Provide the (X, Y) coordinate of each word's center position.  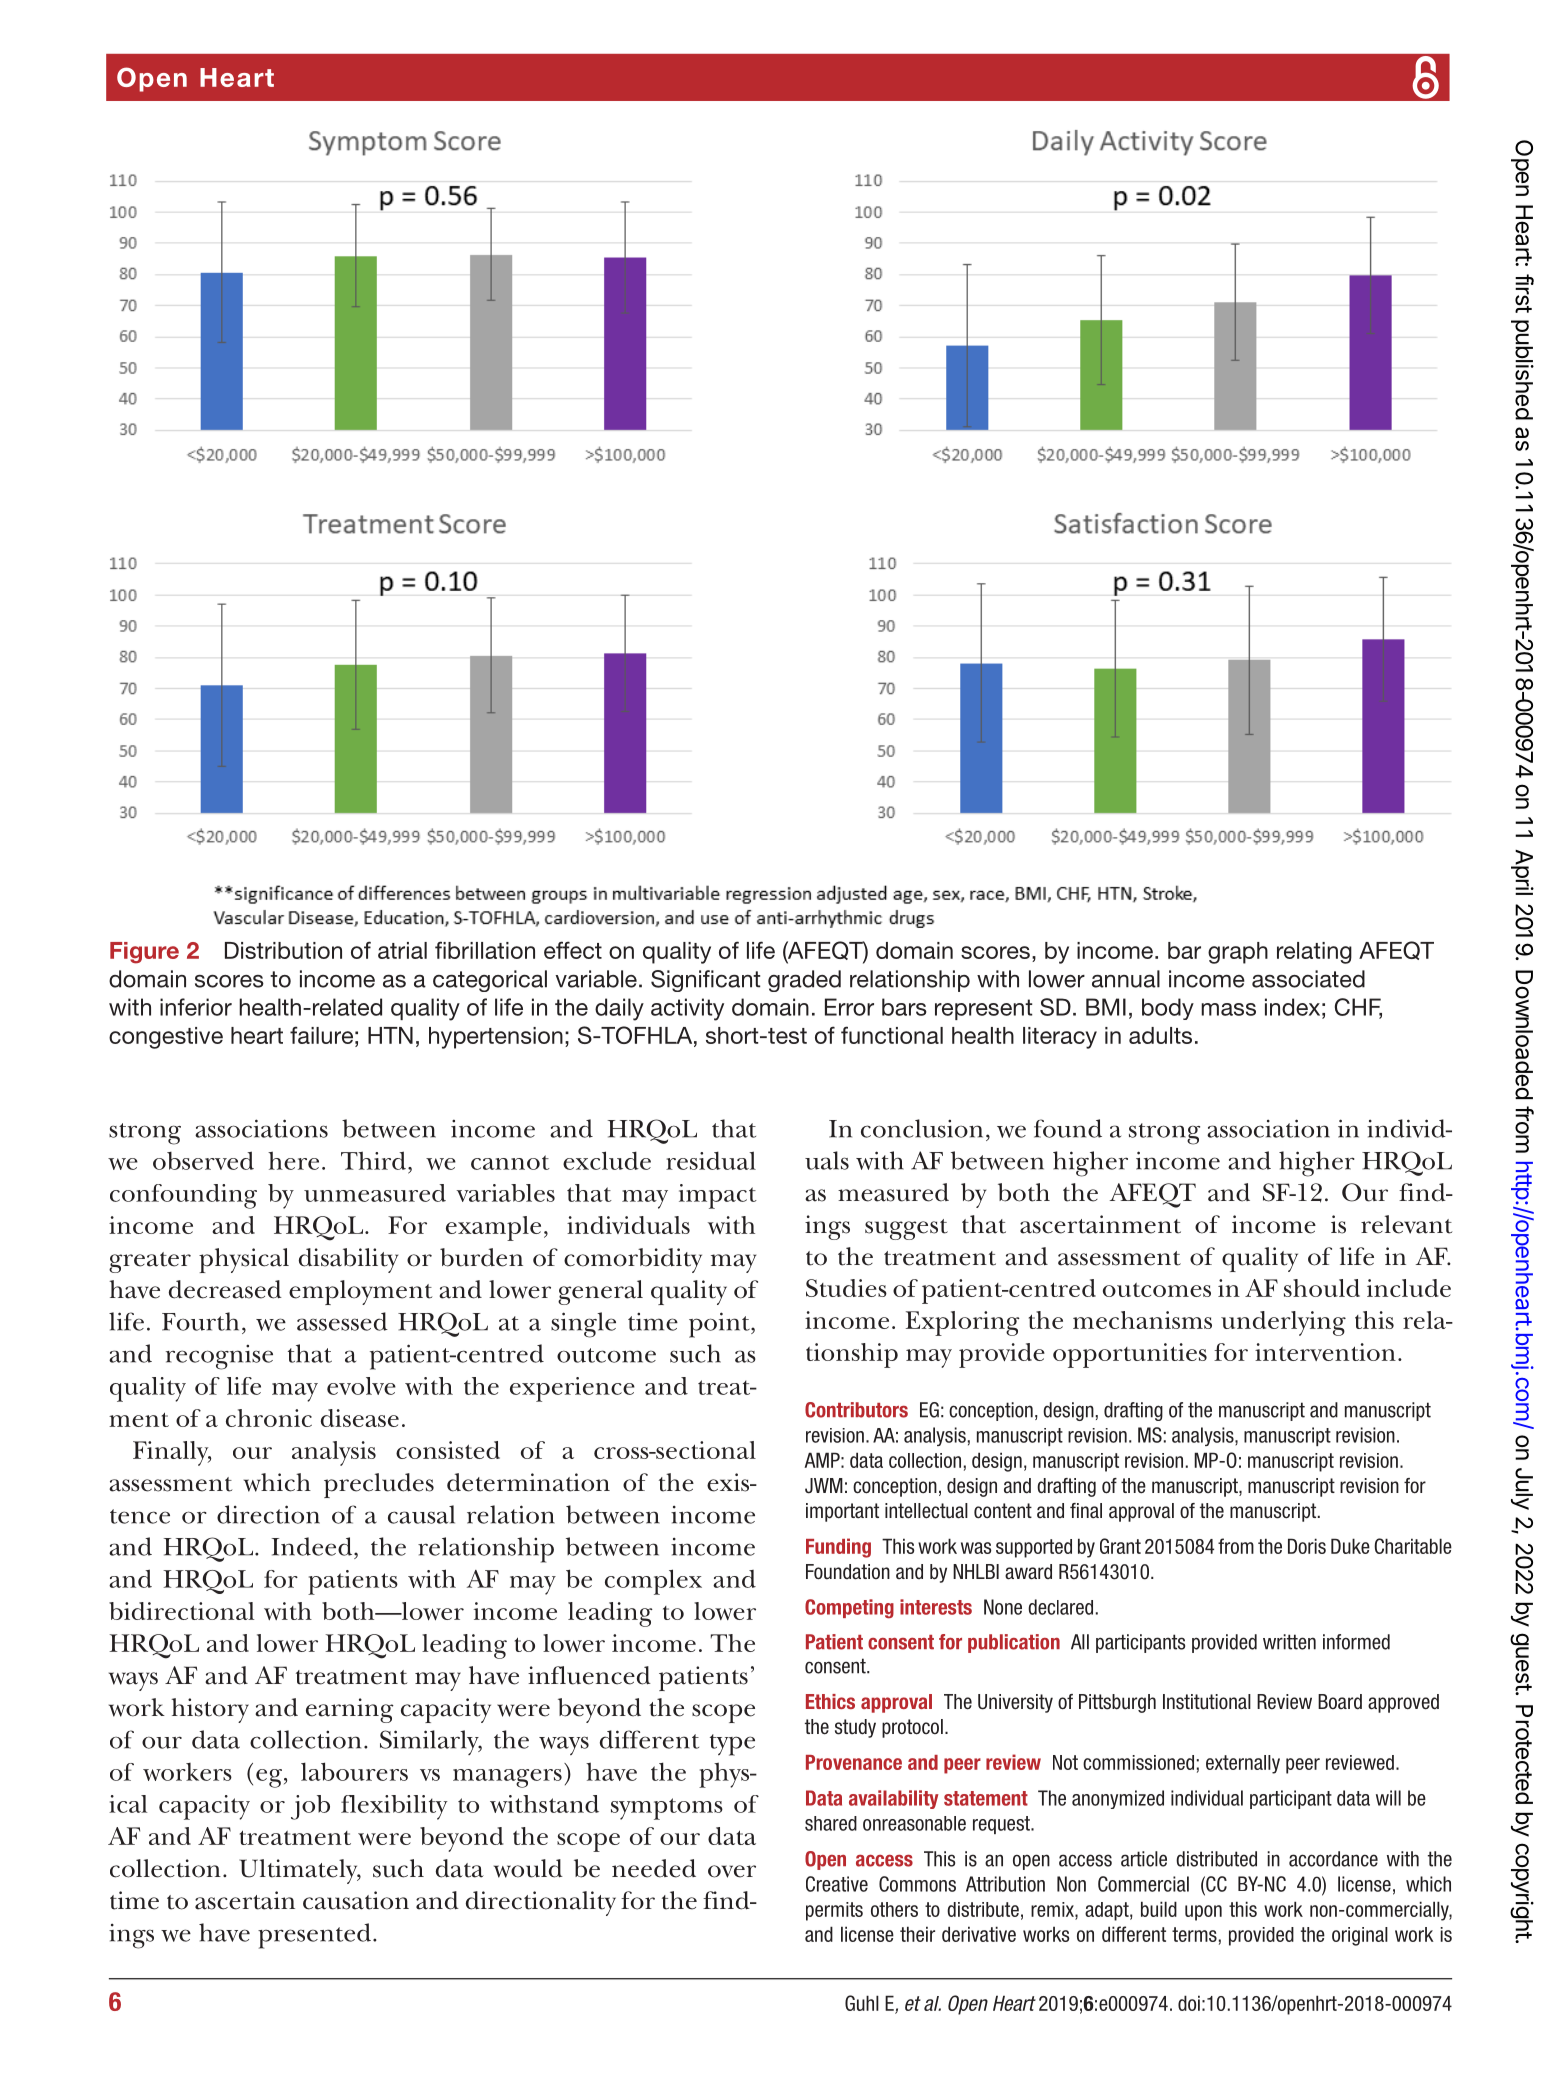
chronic (269, 1418)
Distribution (283, 950)
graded (804, 981)
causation (356, 1900)
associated (1308, 979)
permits (834, 1911)
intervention (1325, 1352)
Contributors (856, 1410)
